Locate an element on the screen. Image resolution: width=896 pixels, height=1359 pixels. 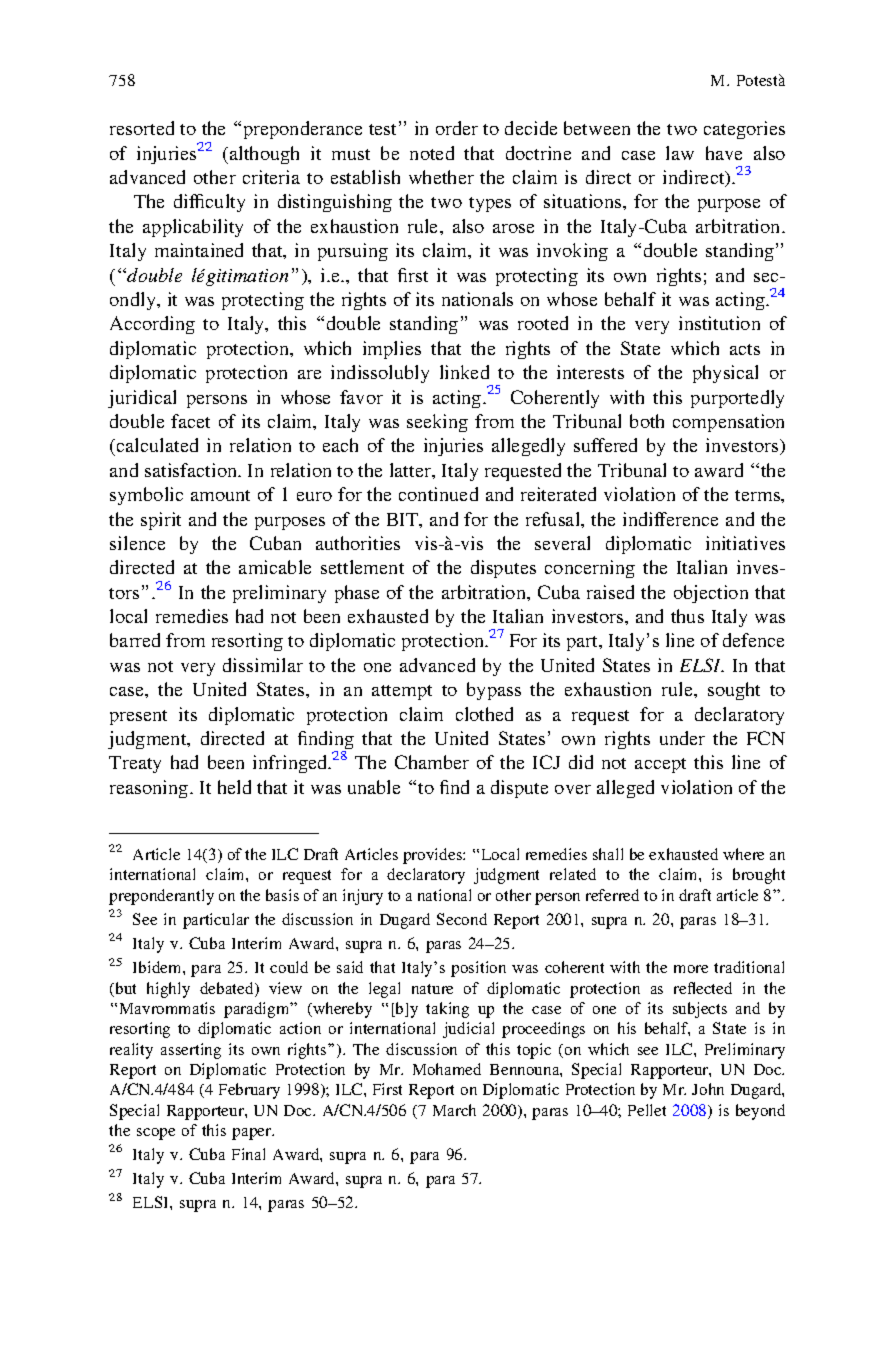
dissimilar is located at coordinates (263, 665).
